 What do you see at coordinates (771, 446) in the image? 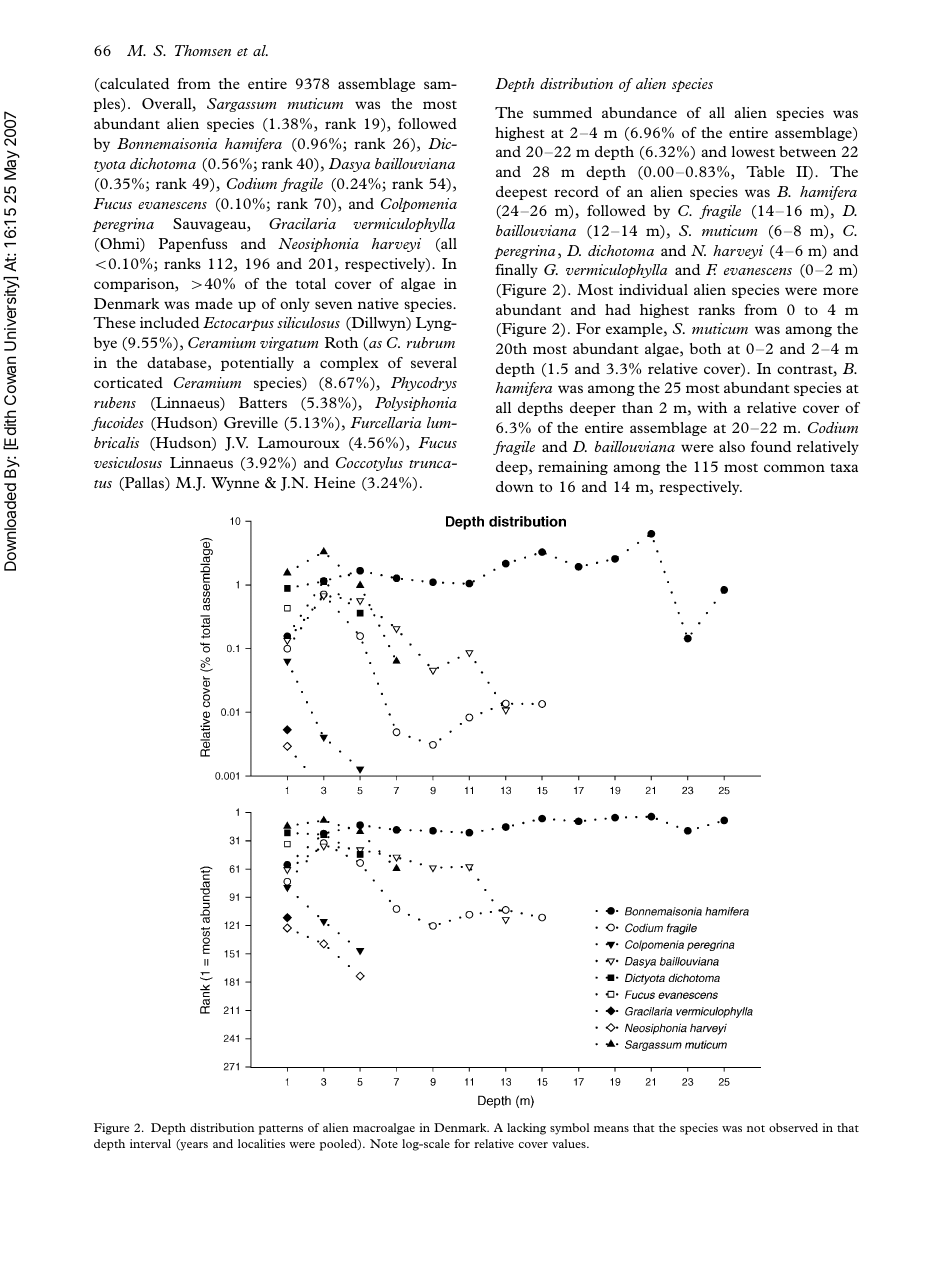
I see `found` at bounding box center [771, 446].
